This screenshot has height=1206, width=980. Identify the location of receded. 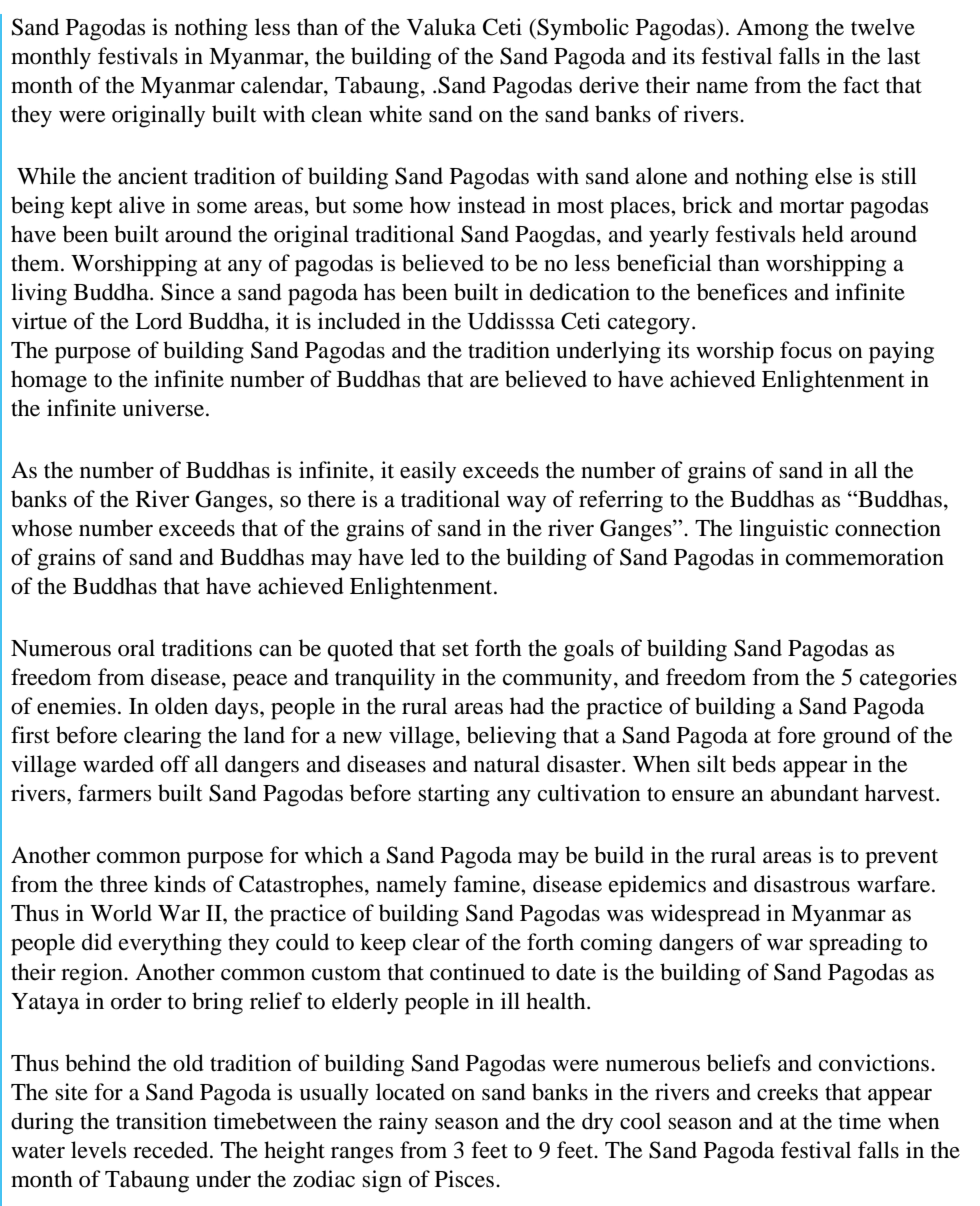
(172, 1150).
